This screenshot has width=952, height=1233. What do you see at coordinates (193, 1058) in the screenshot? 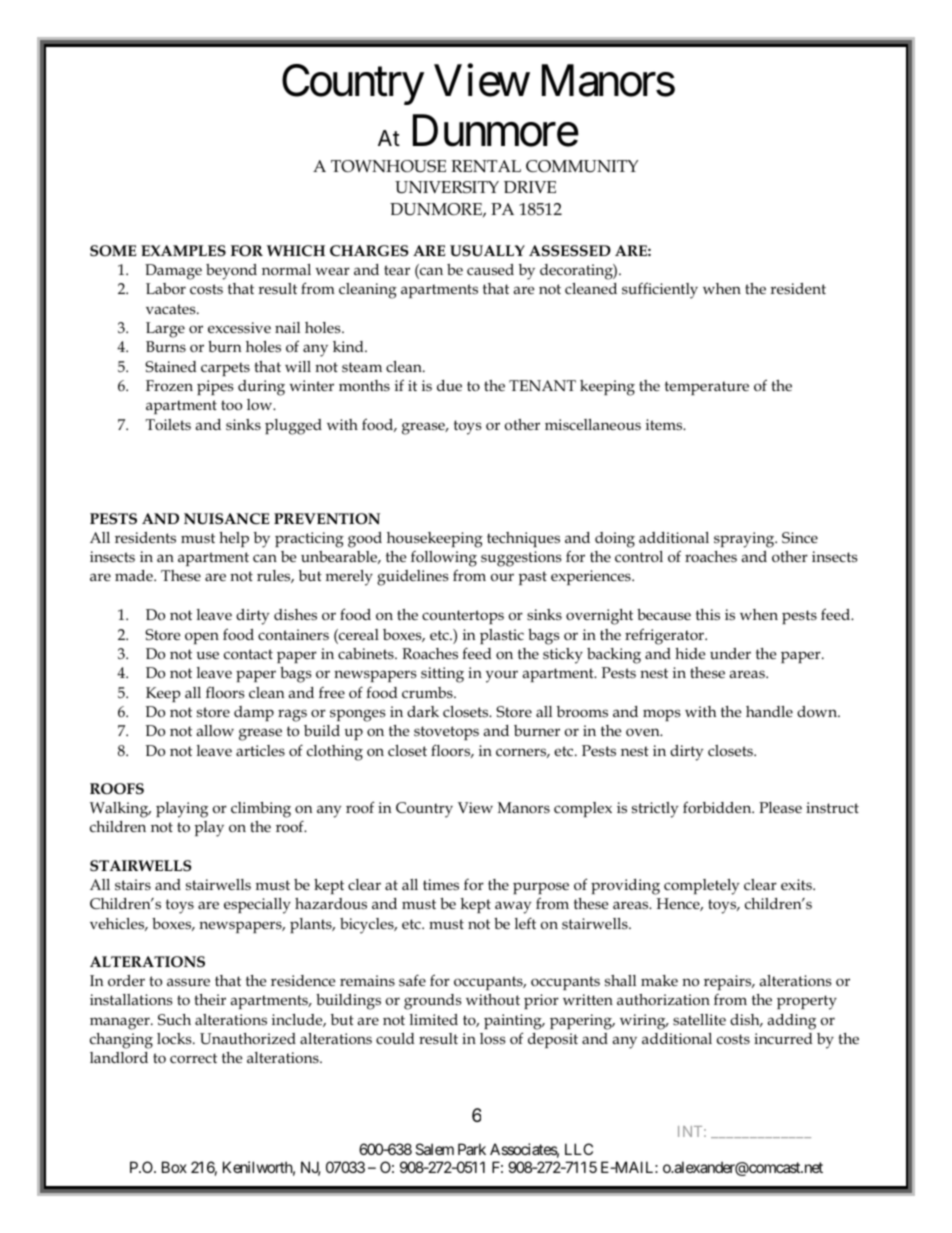
I see `correct` at bounding box center [193, 1058].
